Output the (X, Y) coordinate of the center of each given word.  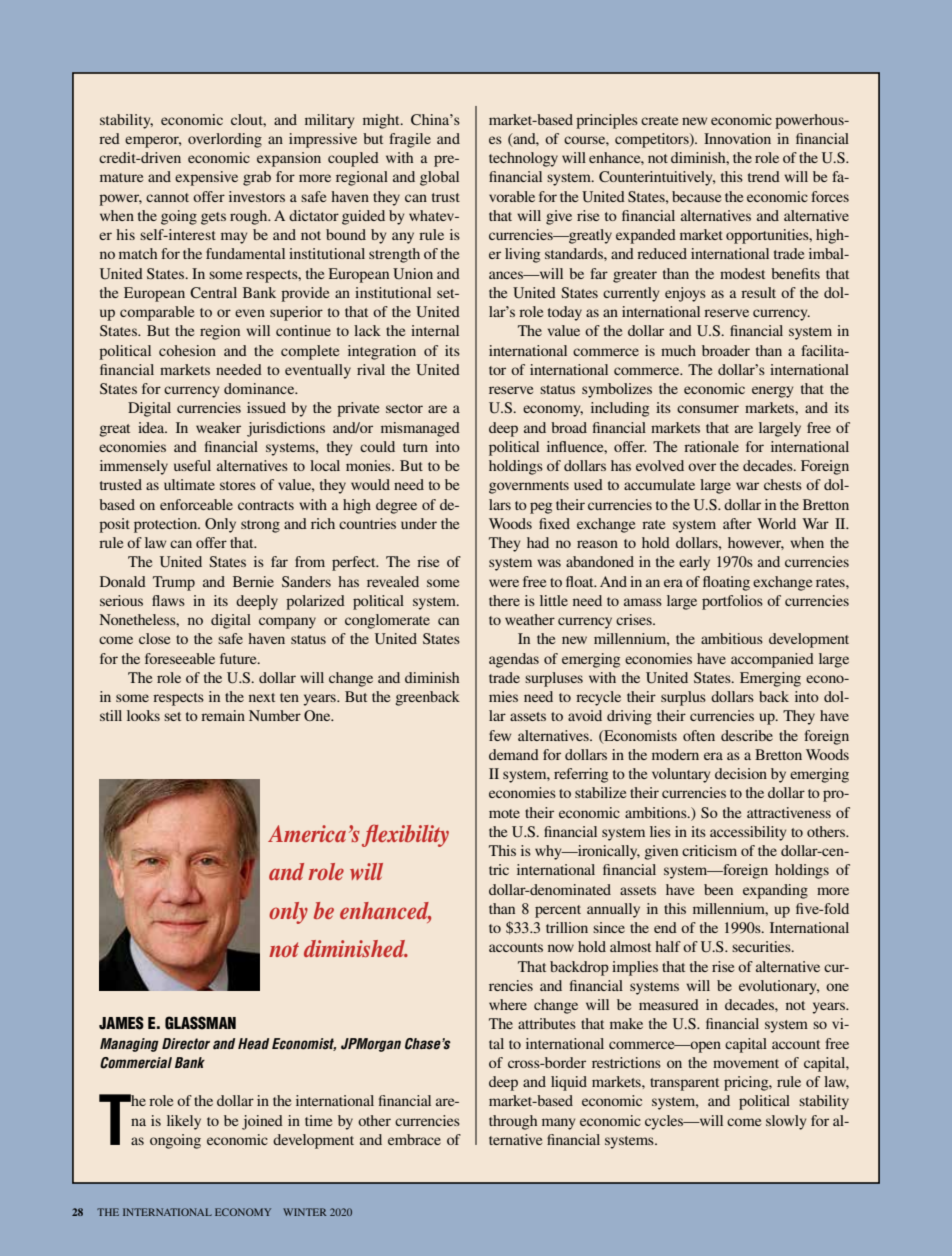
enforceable (196, 504)
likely (184, 1122)
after (737, 523)
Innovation (737, 138)
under (419, 523)
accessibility (748, 833)
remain (223, 715)
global (439, 178)
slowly (786, 1122)
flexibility (405, 835)
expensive (206, 178)
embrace (414, 1139)
